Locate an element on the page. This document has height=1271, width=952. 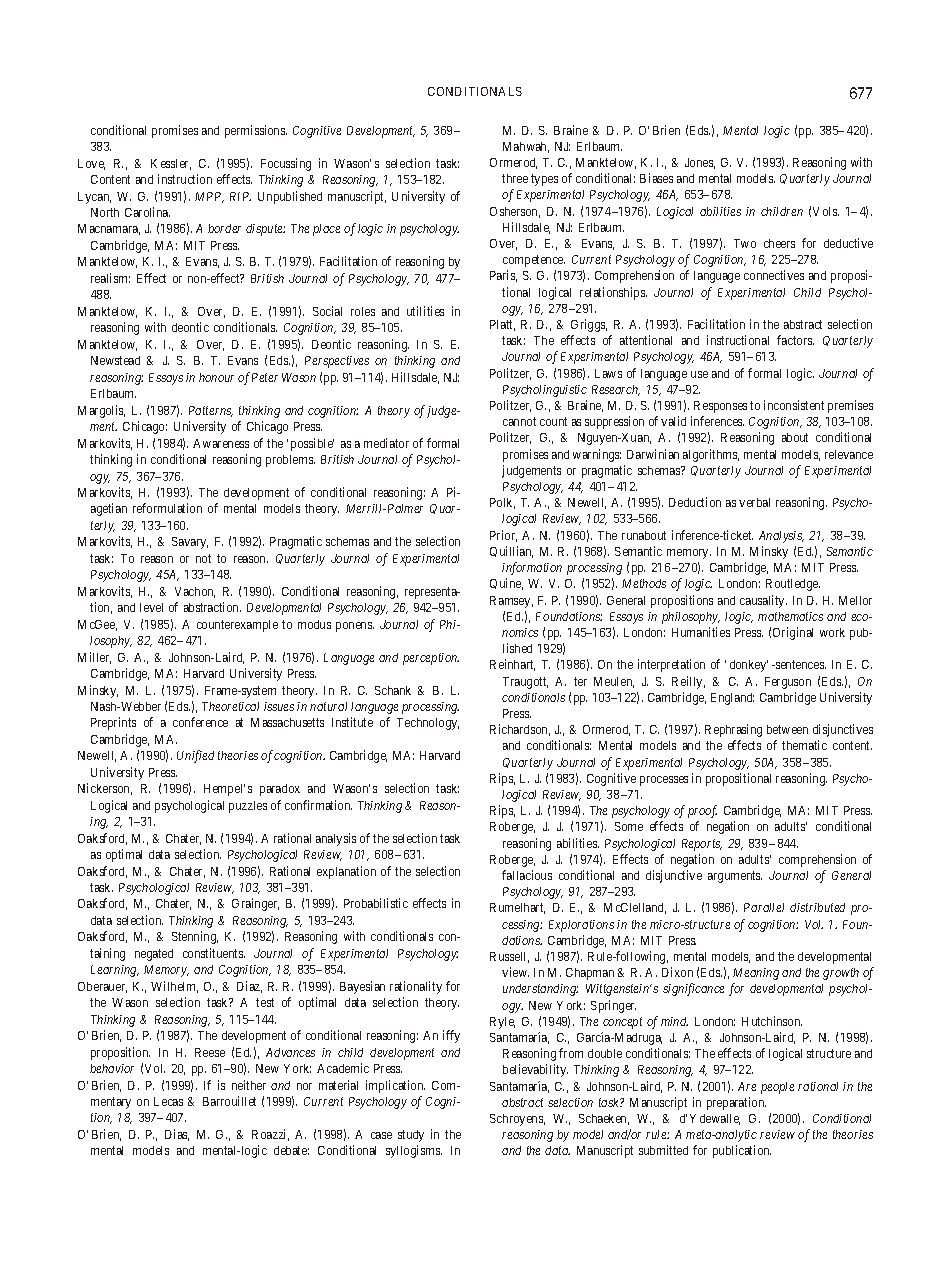
constituents is located at coordinates (214, 953).
